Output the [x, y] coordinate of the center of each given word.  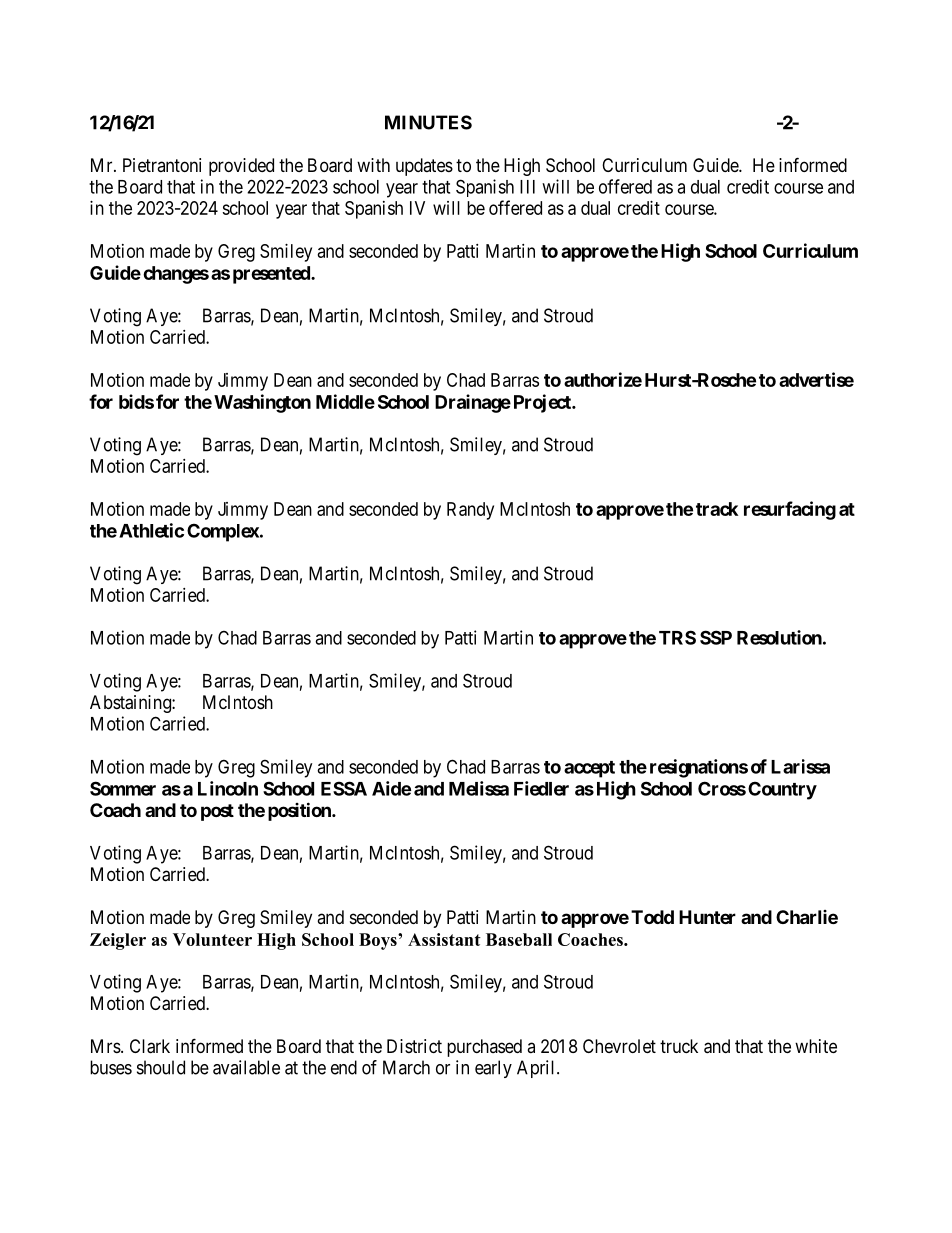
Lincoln [228, 788]
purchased [484, 1048]
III [527, 187]
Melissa [479, 788]
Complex [223, 532]
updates [424, 167]
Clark [150, 1046]
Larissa [800, 766]
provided [241, 167]
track [717, 509]
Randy [470, 511]
